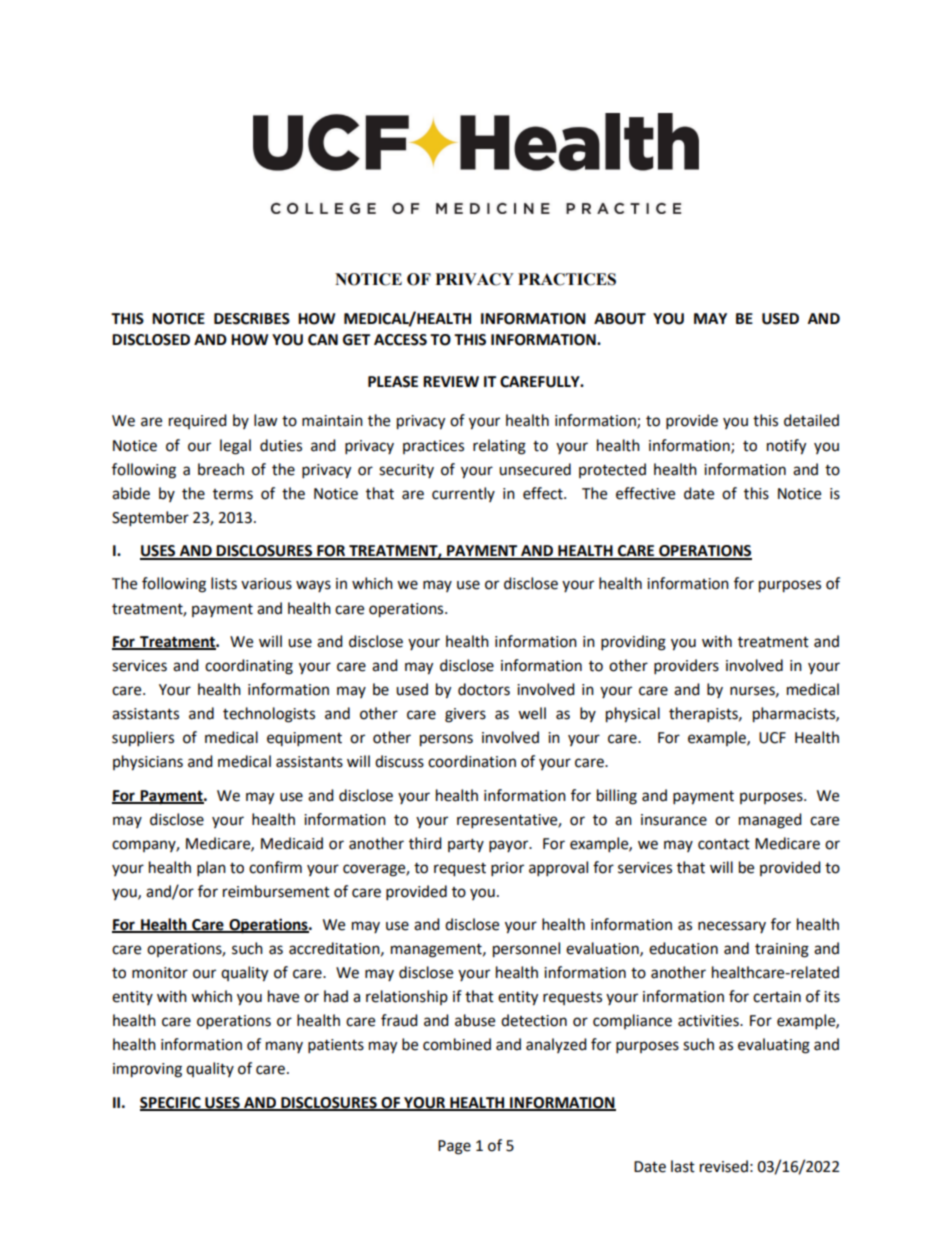 This page has height=1233, width=952. I want to click on doctors, so click(484, 689).
